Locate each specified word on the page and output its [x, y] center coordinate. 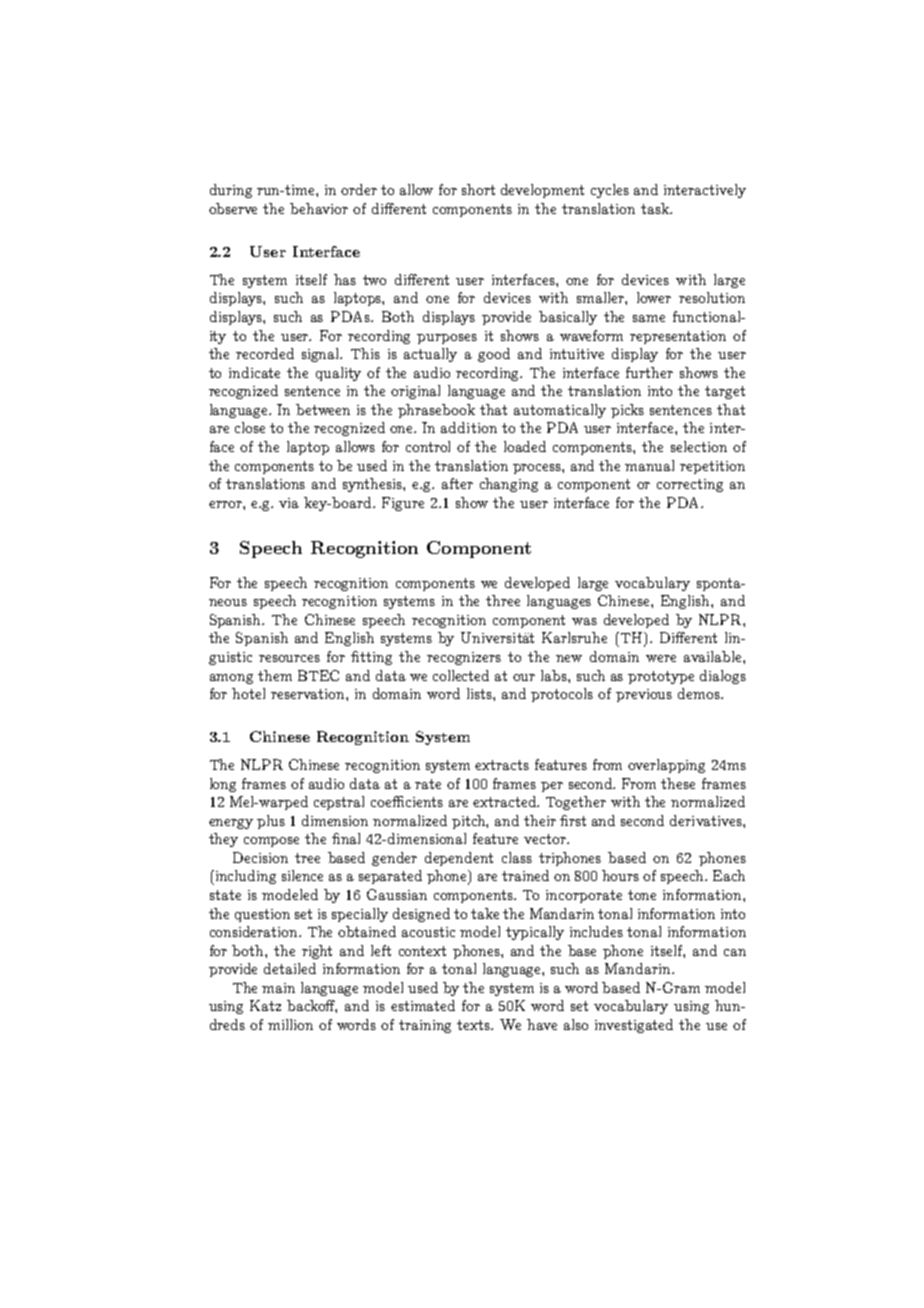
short [478, 189]
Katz [265, 1005]
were [661, 658]
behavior [319, 208]
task [656, 208]
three [503, 600]
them [275, 675]
